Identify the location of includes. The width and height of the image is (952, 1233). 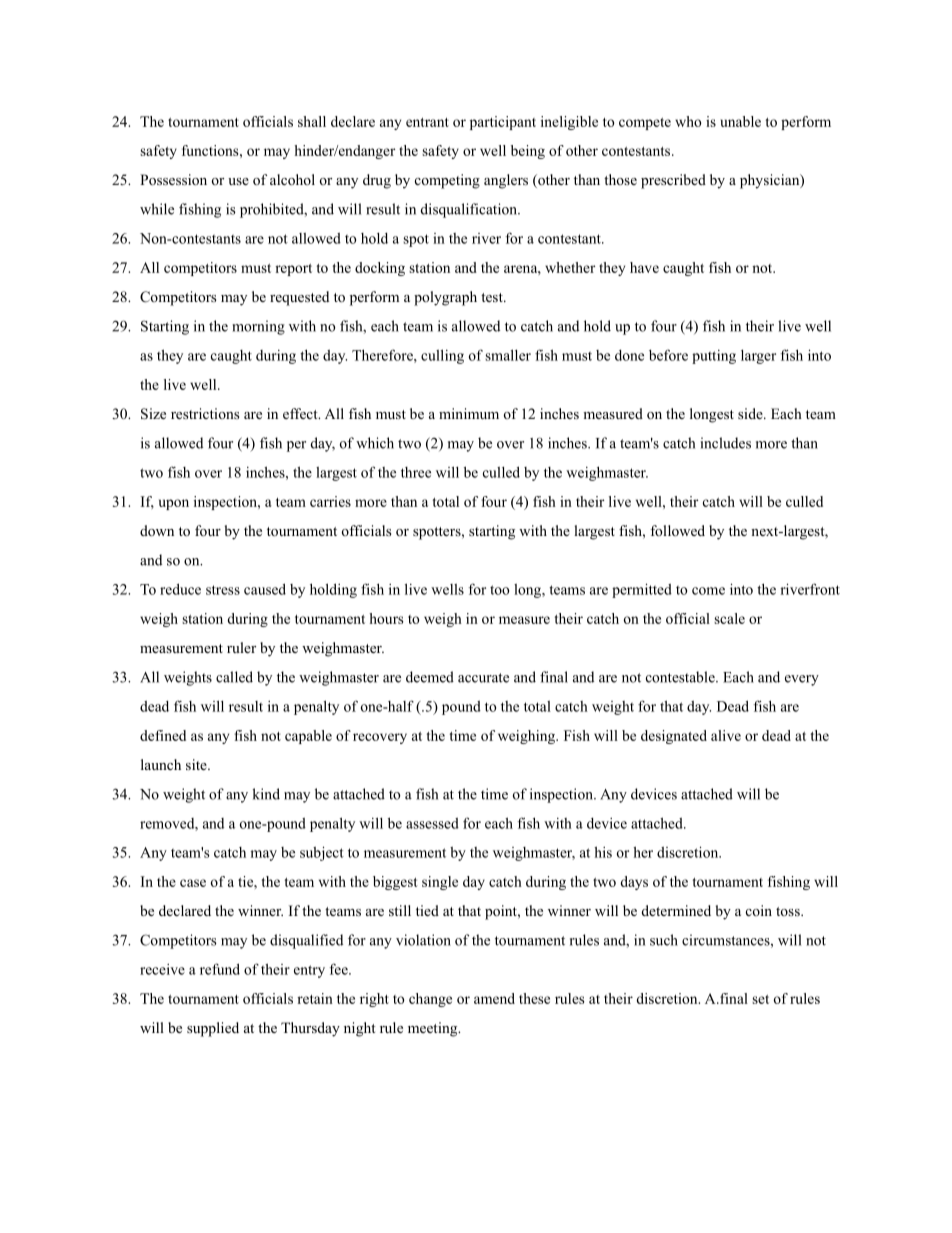
(726, 443).
